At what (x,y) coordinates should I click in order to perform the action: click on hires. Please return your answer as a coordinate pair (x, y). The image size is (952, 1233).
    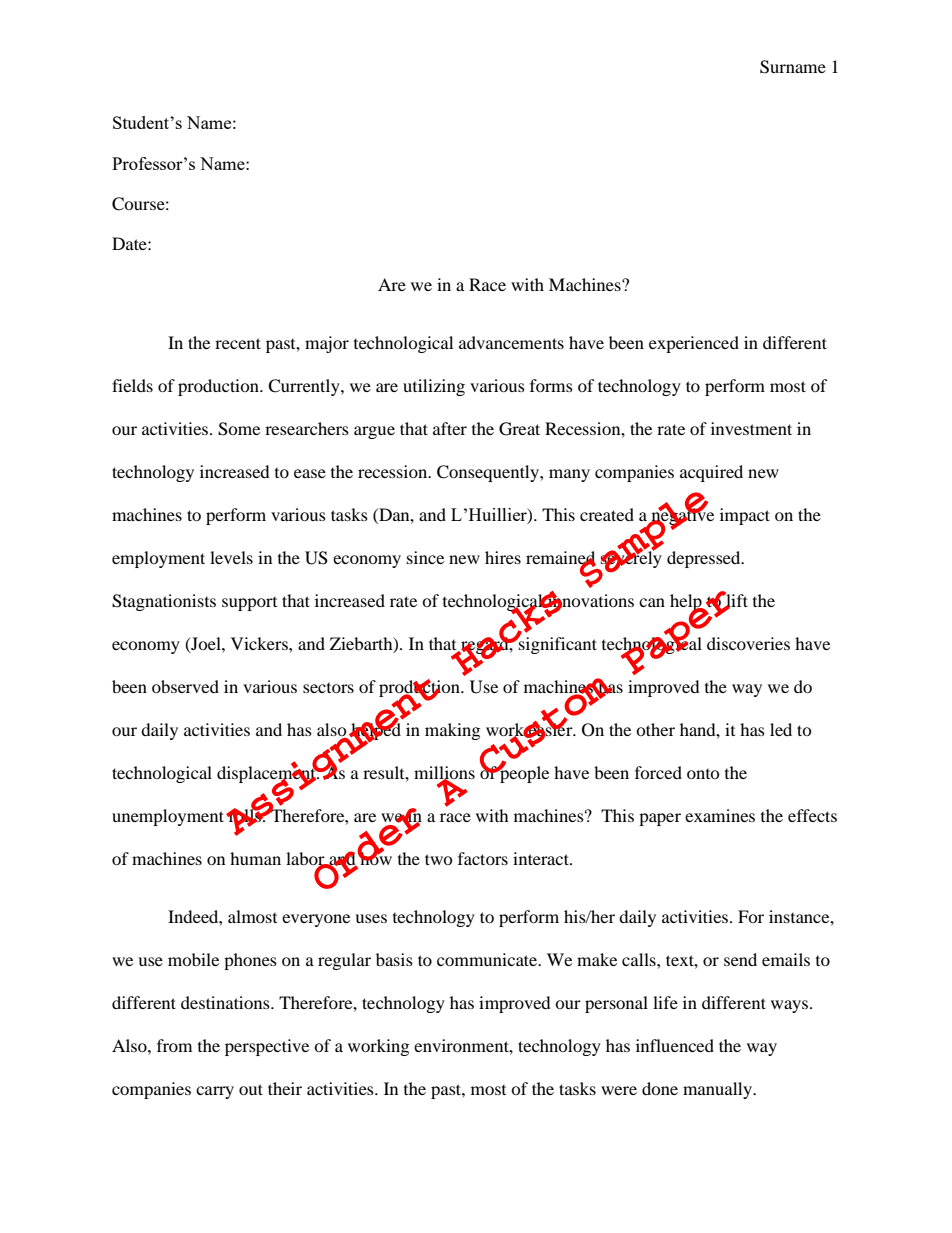
    Looking at the image, I should click on (503, 557).
